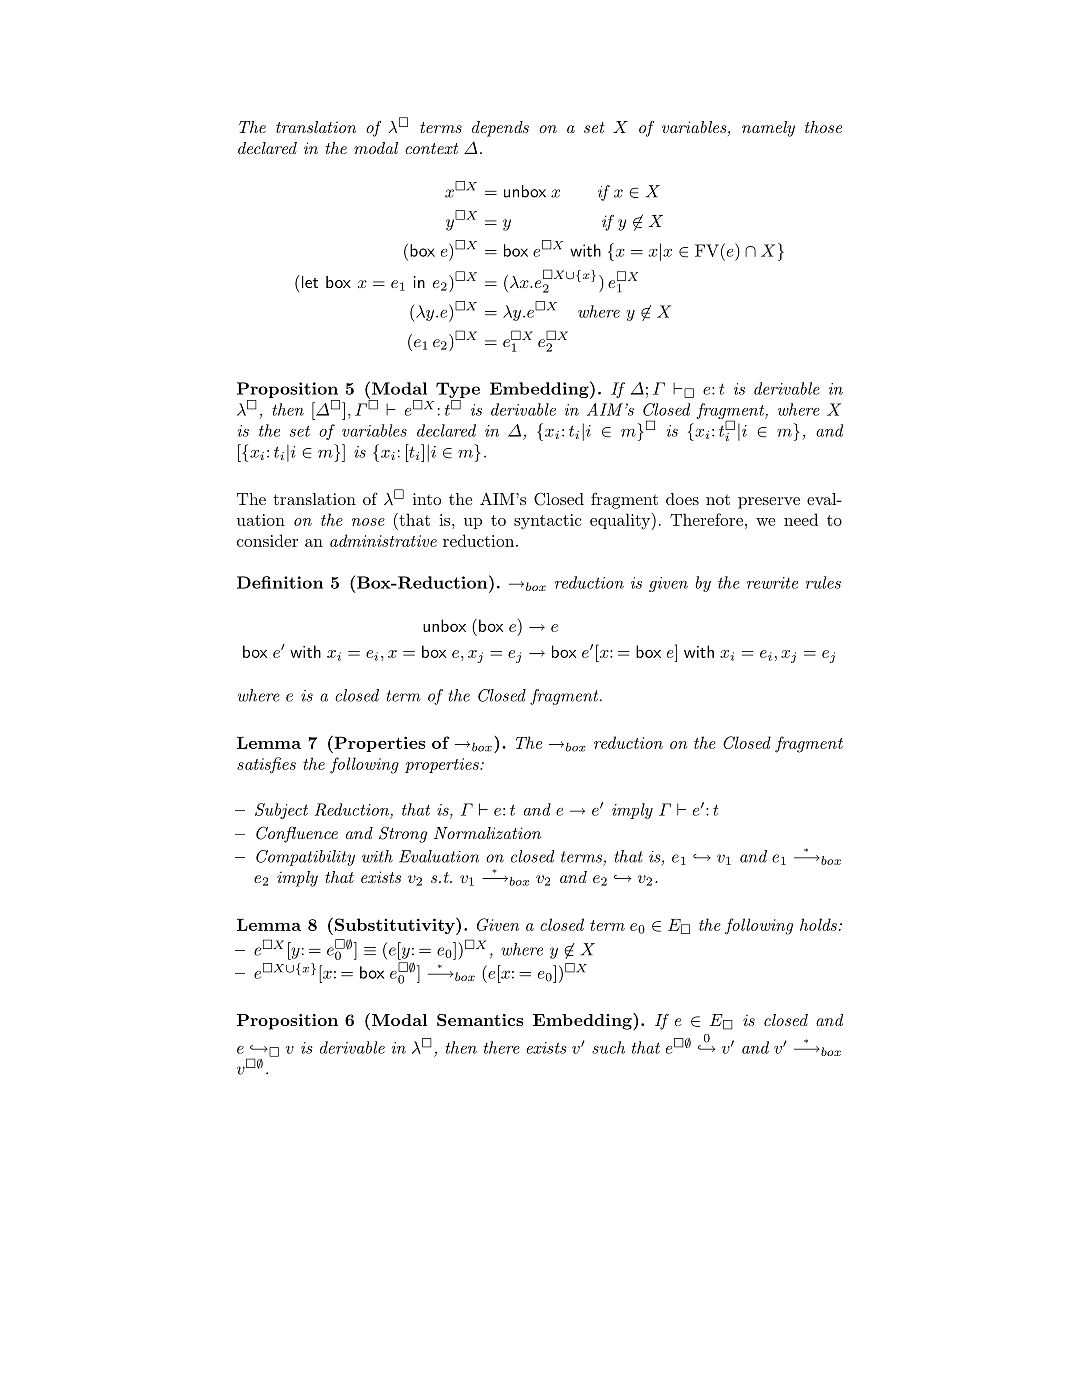 The image size is (1073, 1388). What do you see at coordinates (487, 833) in the screenshot?
I see `Normalization` at bounding box center [487, 833].
